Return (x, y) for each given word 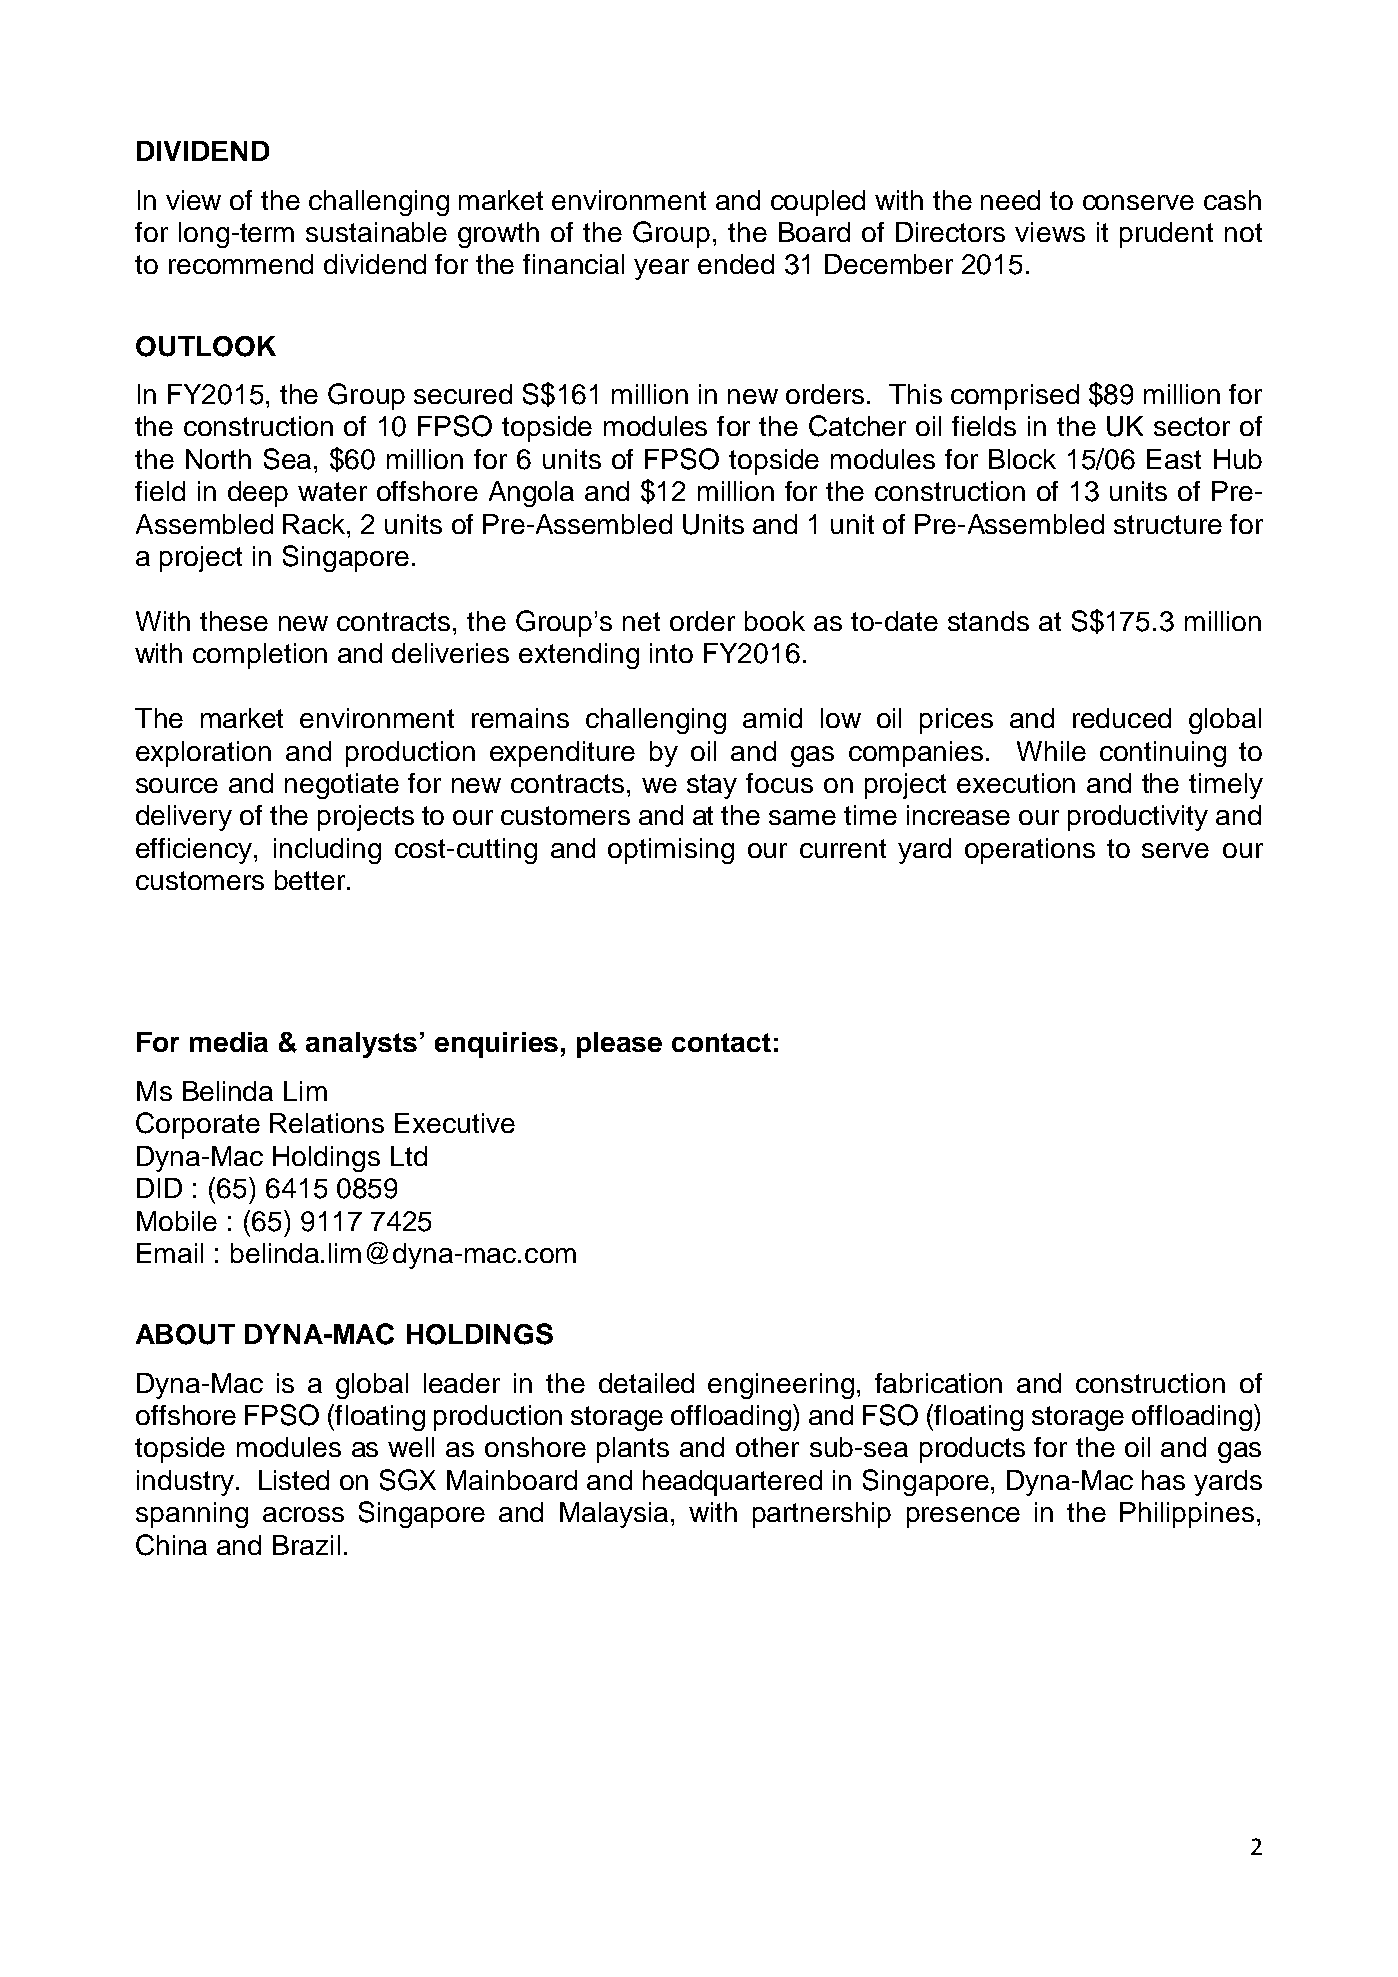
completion (260, 656)
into (671, 653)
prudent (1166, 235)
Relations (327, 1123)
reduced (1122, 718)
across (303, 1514)
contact (721, 1042)
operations (1030, 851)
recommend (241, 264)
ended (736, 264)
